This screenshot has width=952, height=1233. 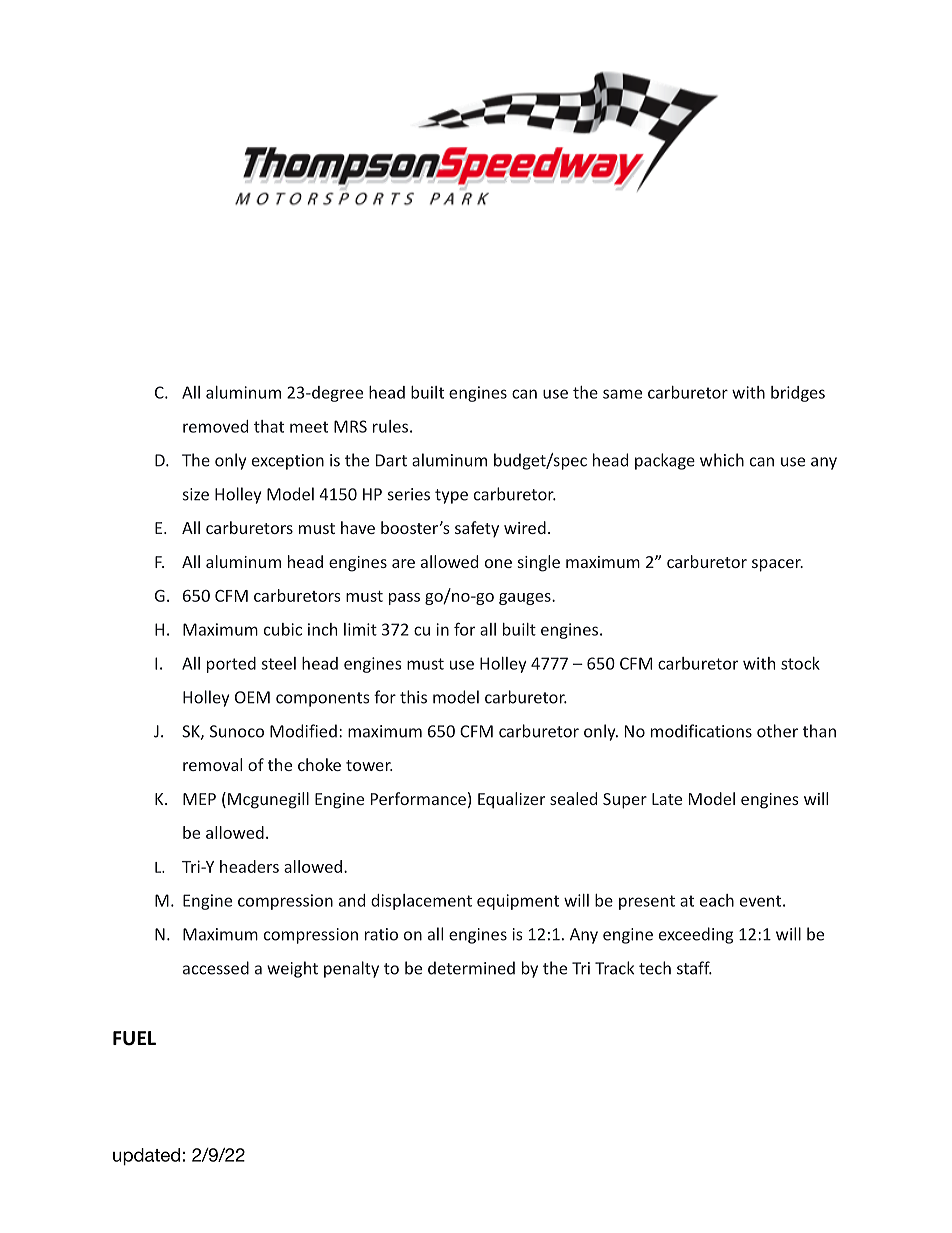 What do you see at coordinates (148, 1157) in the screenshot?
I see `updated` at bounding box center [148, 1157].
